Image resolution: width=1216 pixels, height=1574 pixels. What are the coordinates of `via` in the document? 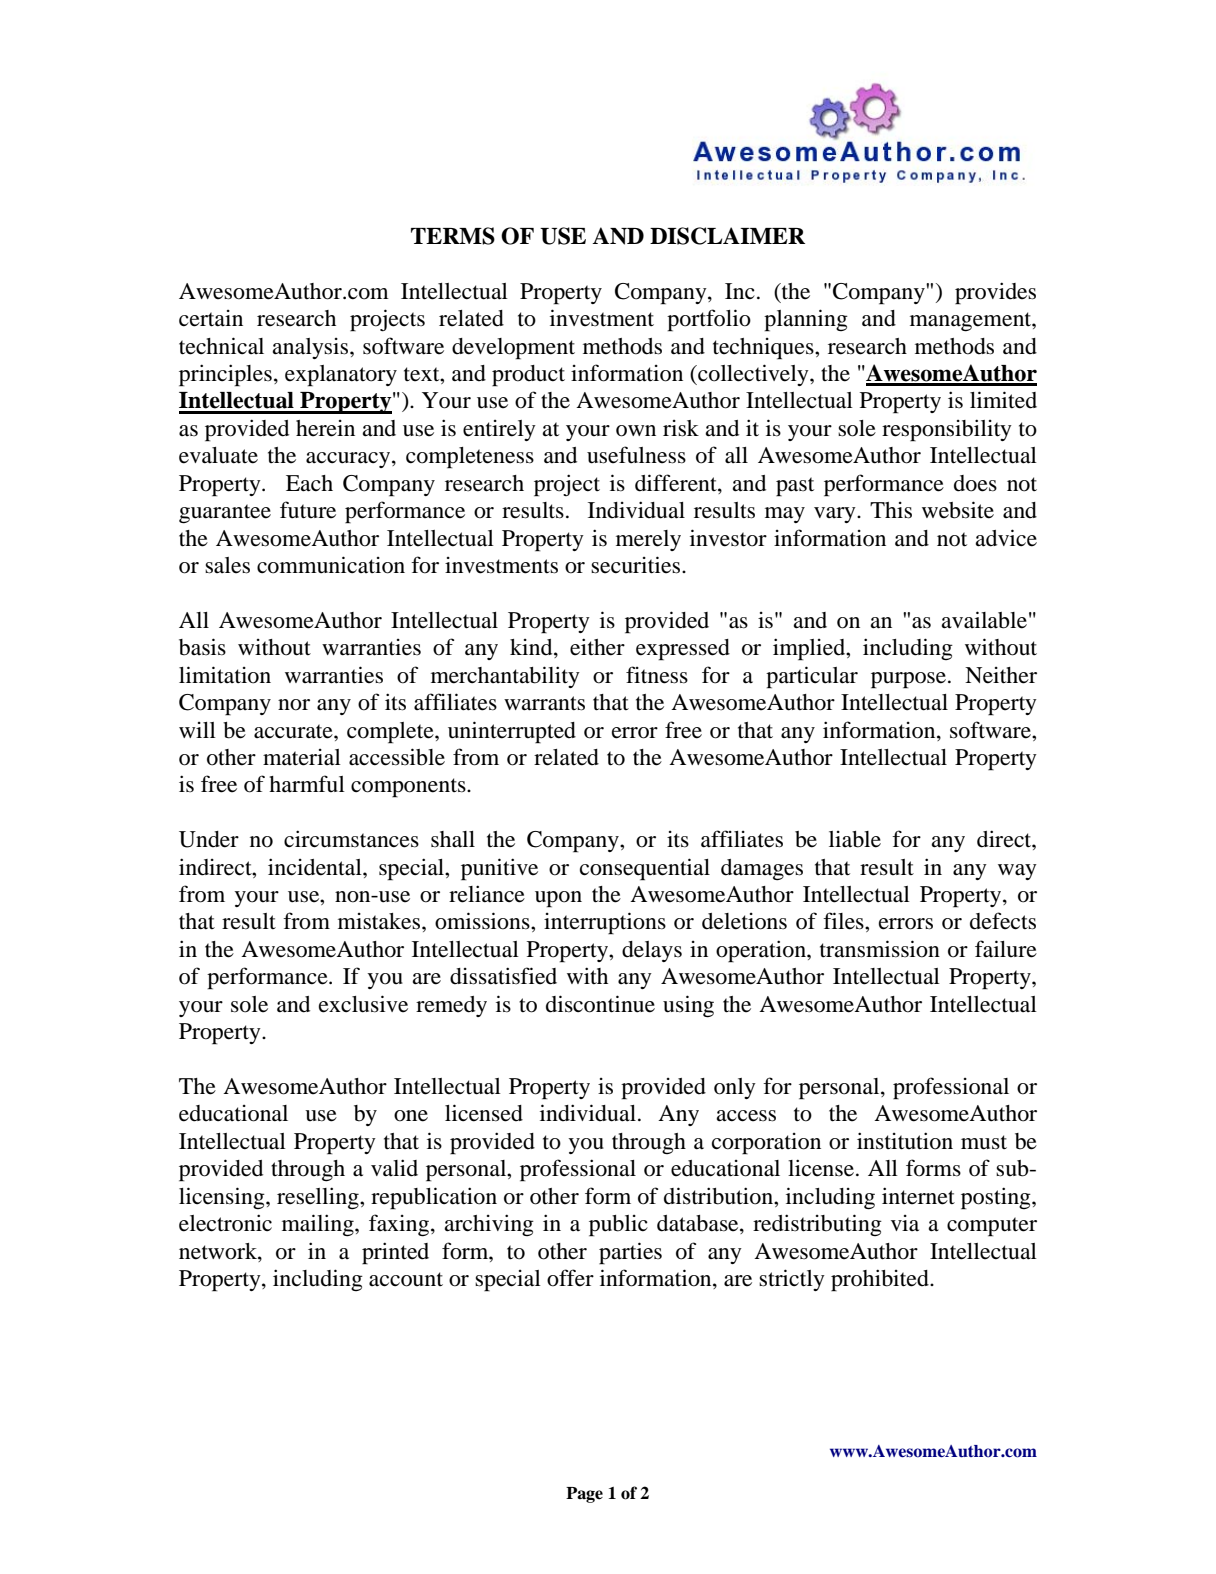 It's located at (905, 1223).
